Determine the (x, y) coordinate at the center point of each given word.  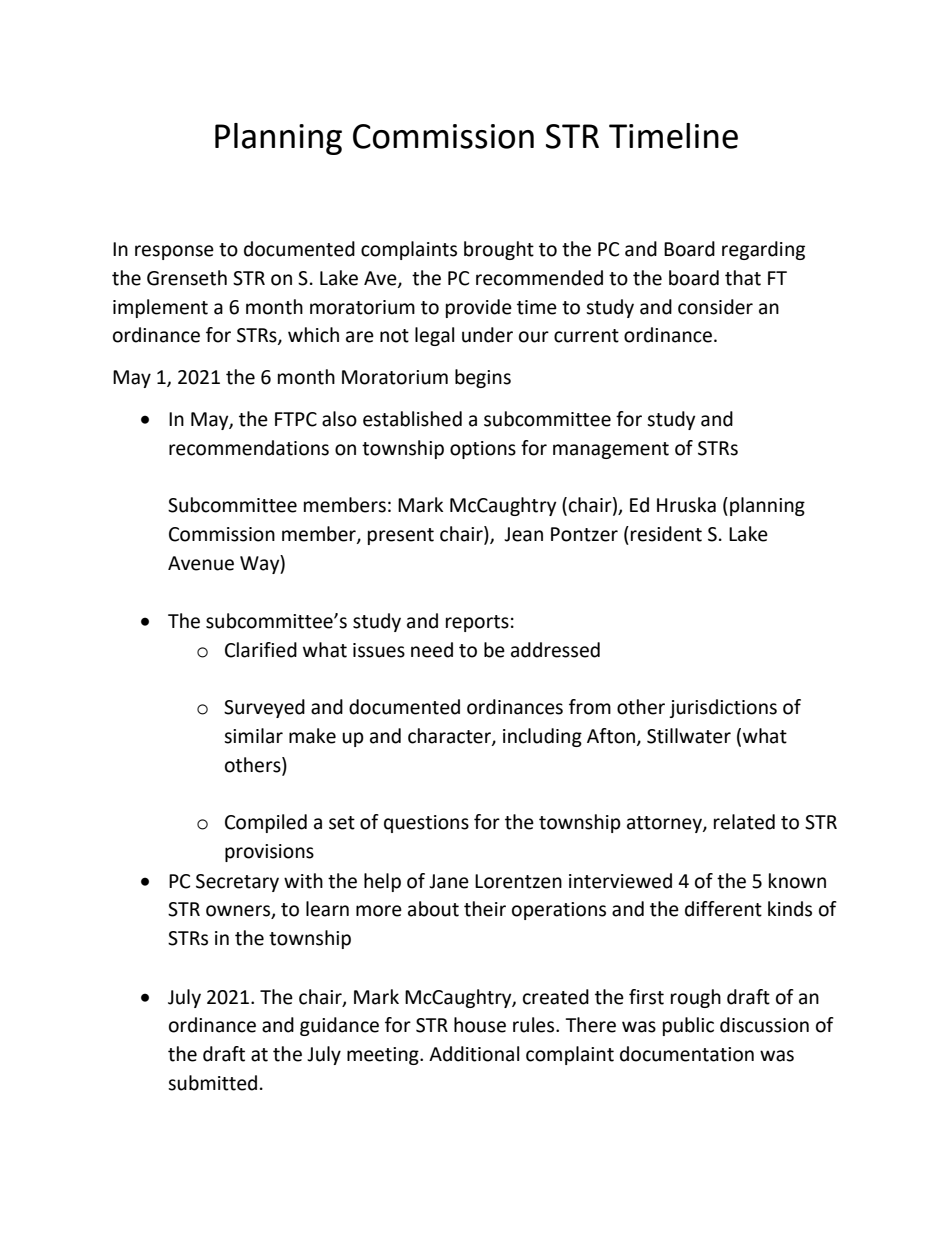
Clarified (261, 650)
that (743, 278)
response (174, 252)
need (432, 650)
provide (479, 308)
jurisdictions (723, 708)
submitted (212, 1083)
